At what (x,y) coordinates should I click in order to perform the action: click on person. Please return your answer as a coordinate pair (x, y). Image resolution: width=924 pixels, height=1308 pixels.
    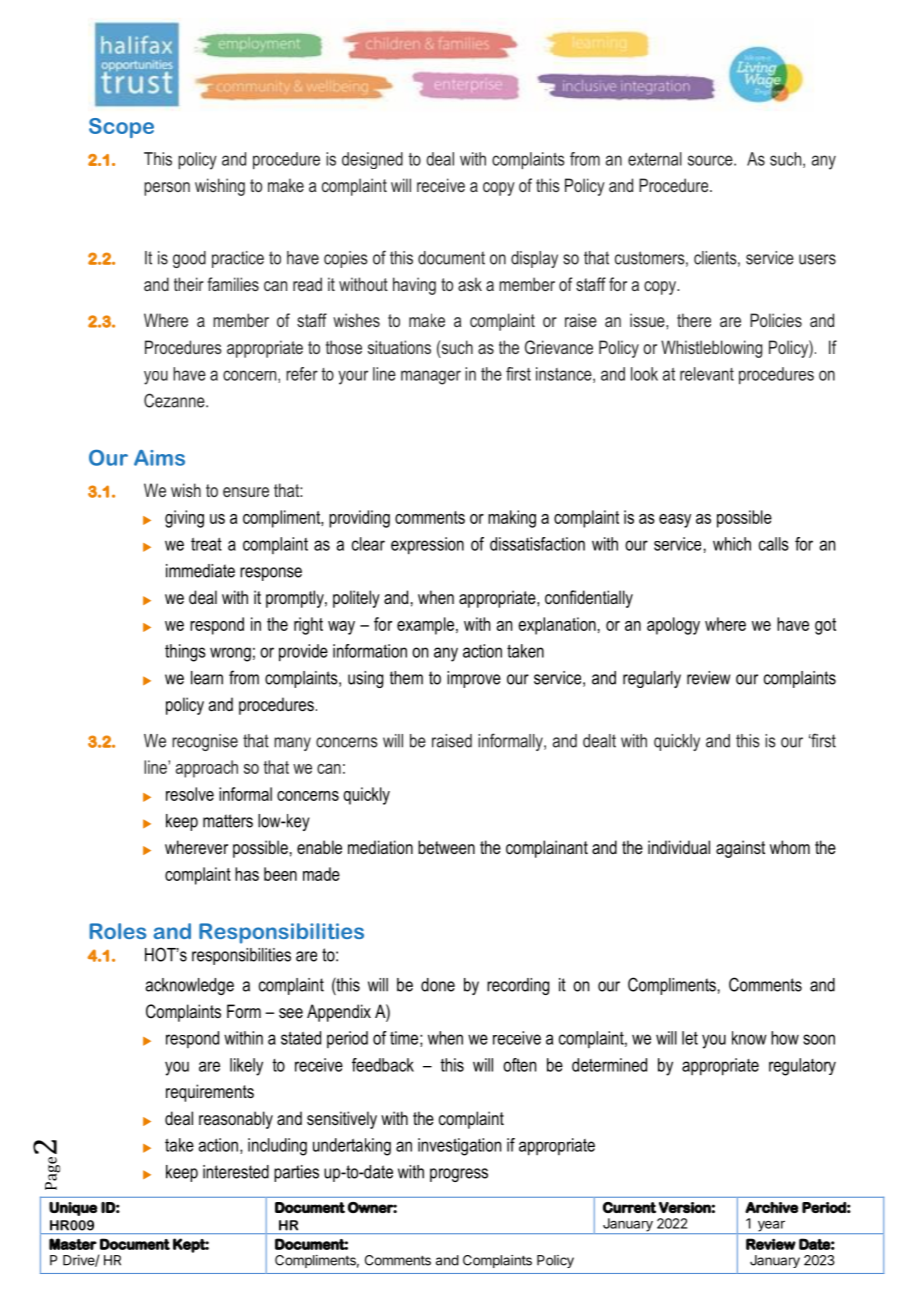
    Looking at the image, I should click on (167, 189).
